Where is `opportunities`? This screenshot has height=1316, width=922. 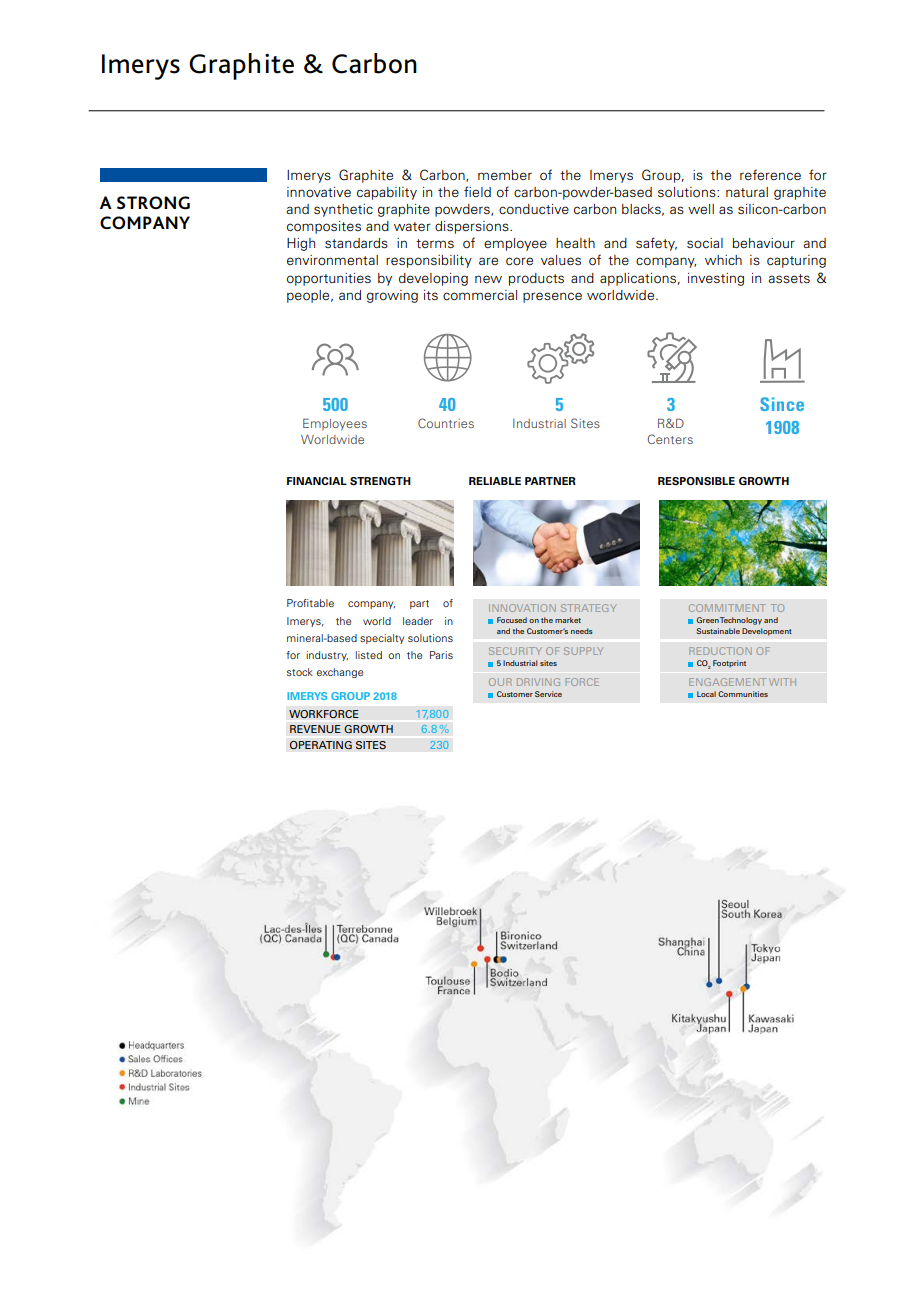 opportunities is located at coordinates (329, 279).
